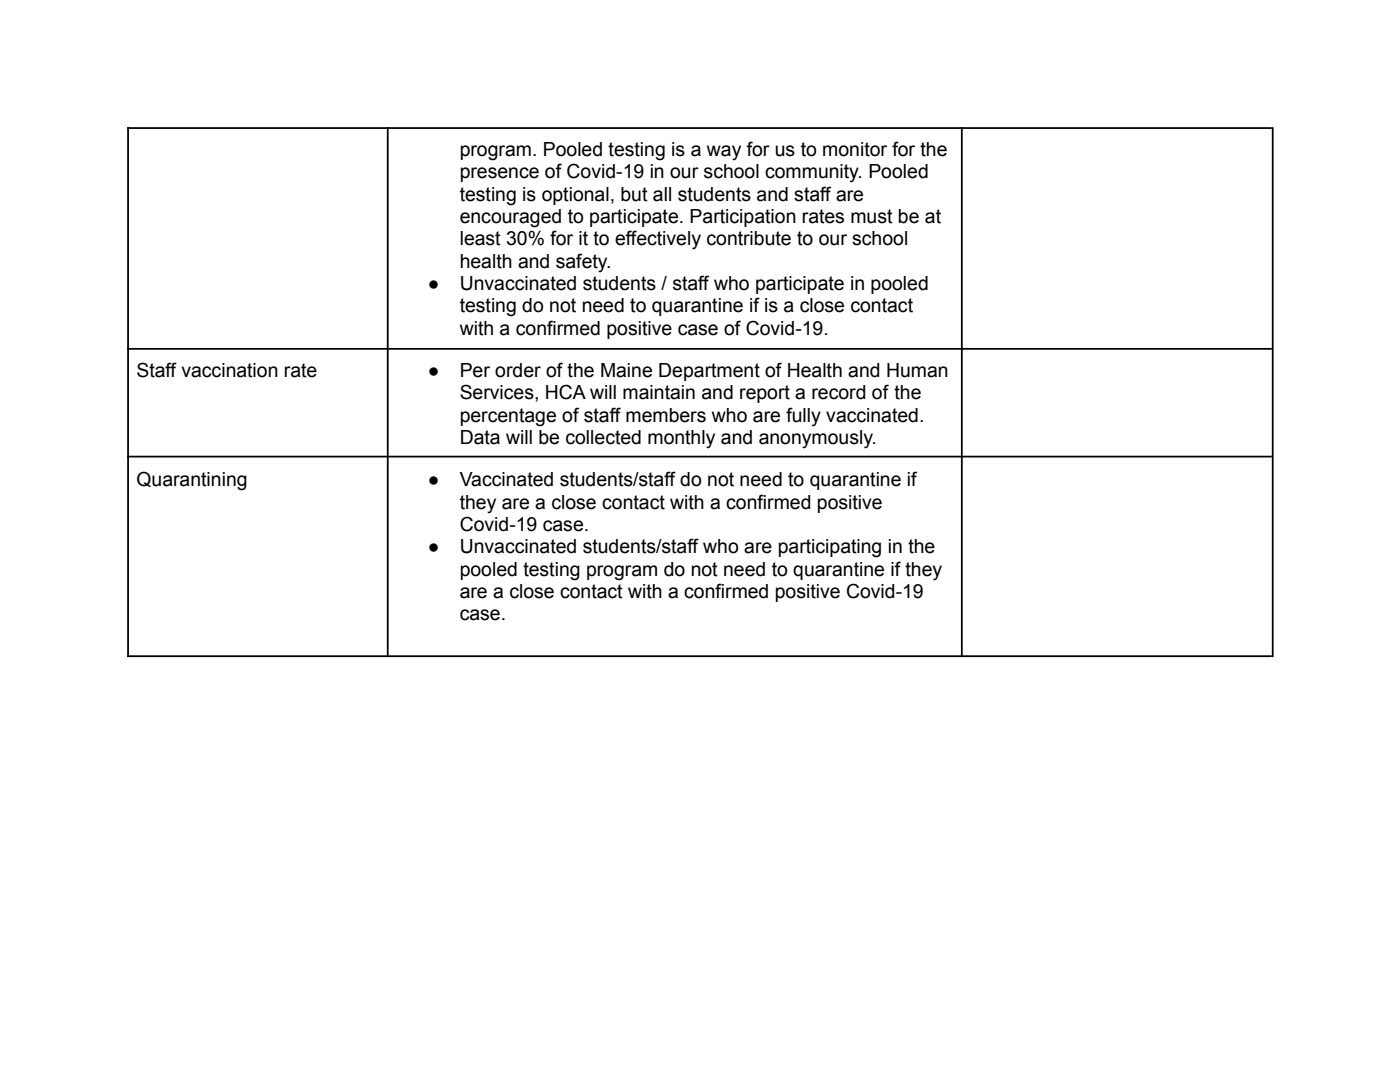 The width and height of the page is (1399, 1081). Describe the element at coordinates (518, 370) in the page. I see `order` at that location.
